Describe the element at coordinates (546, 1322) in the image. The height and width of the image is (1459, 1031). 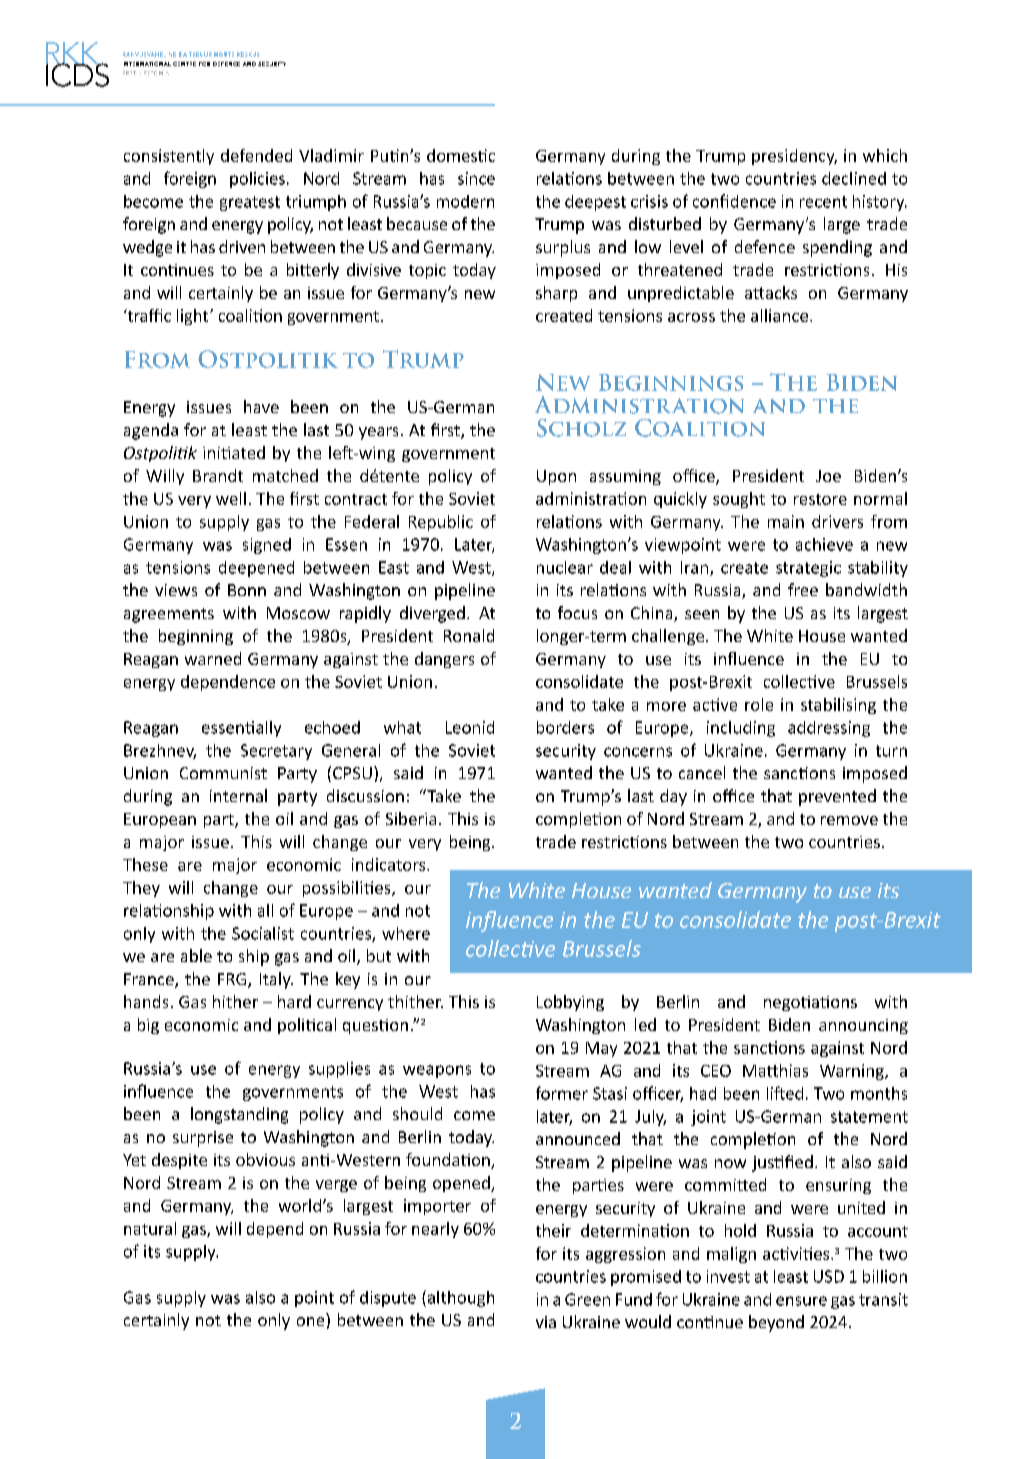
I see `via` at that location.
